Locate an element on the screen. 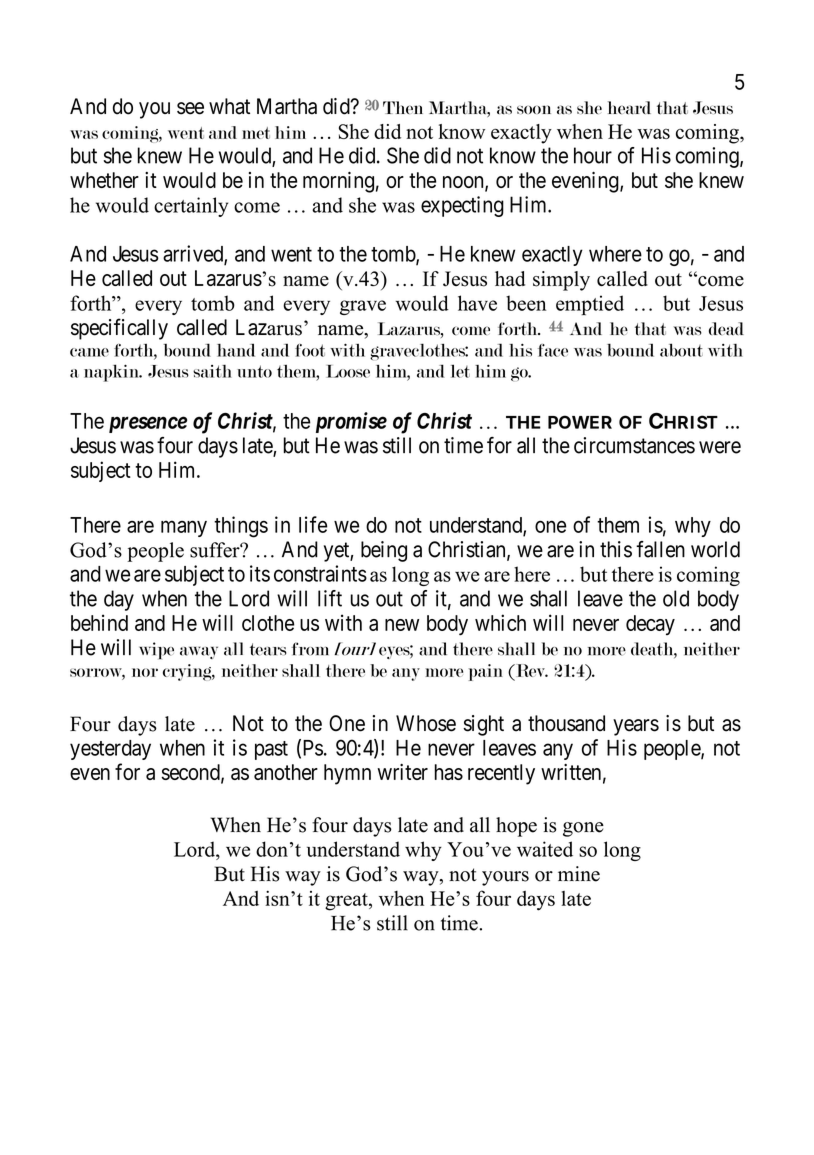  Then is located at coordinates (403, 107).
